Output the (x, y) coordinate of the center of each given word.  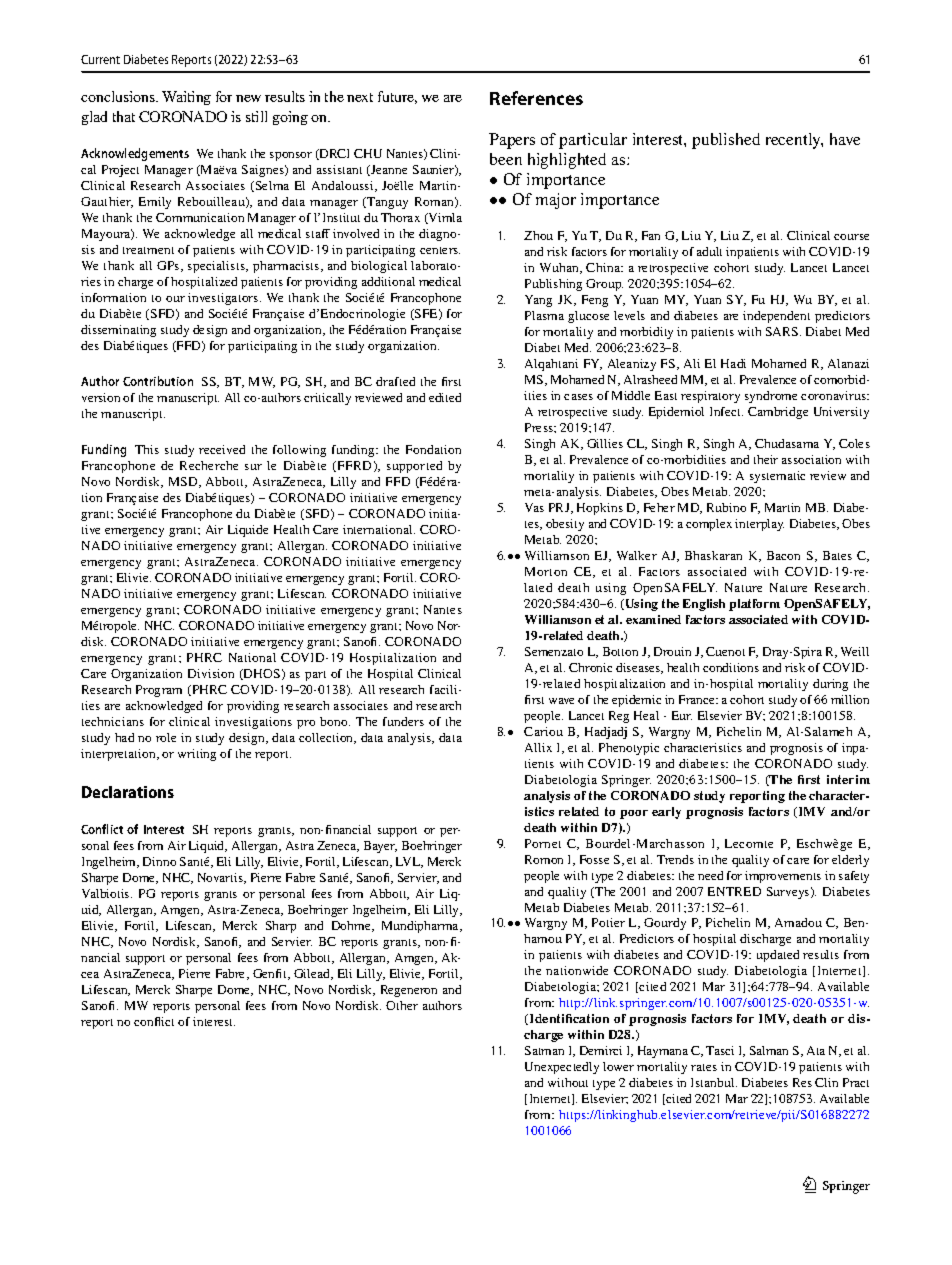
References (536, 98)
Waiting (186, 98)
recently (794, 141)
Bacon (783, 555)
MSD (184, 482)
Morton (546, 571)
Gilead (313, 974)
